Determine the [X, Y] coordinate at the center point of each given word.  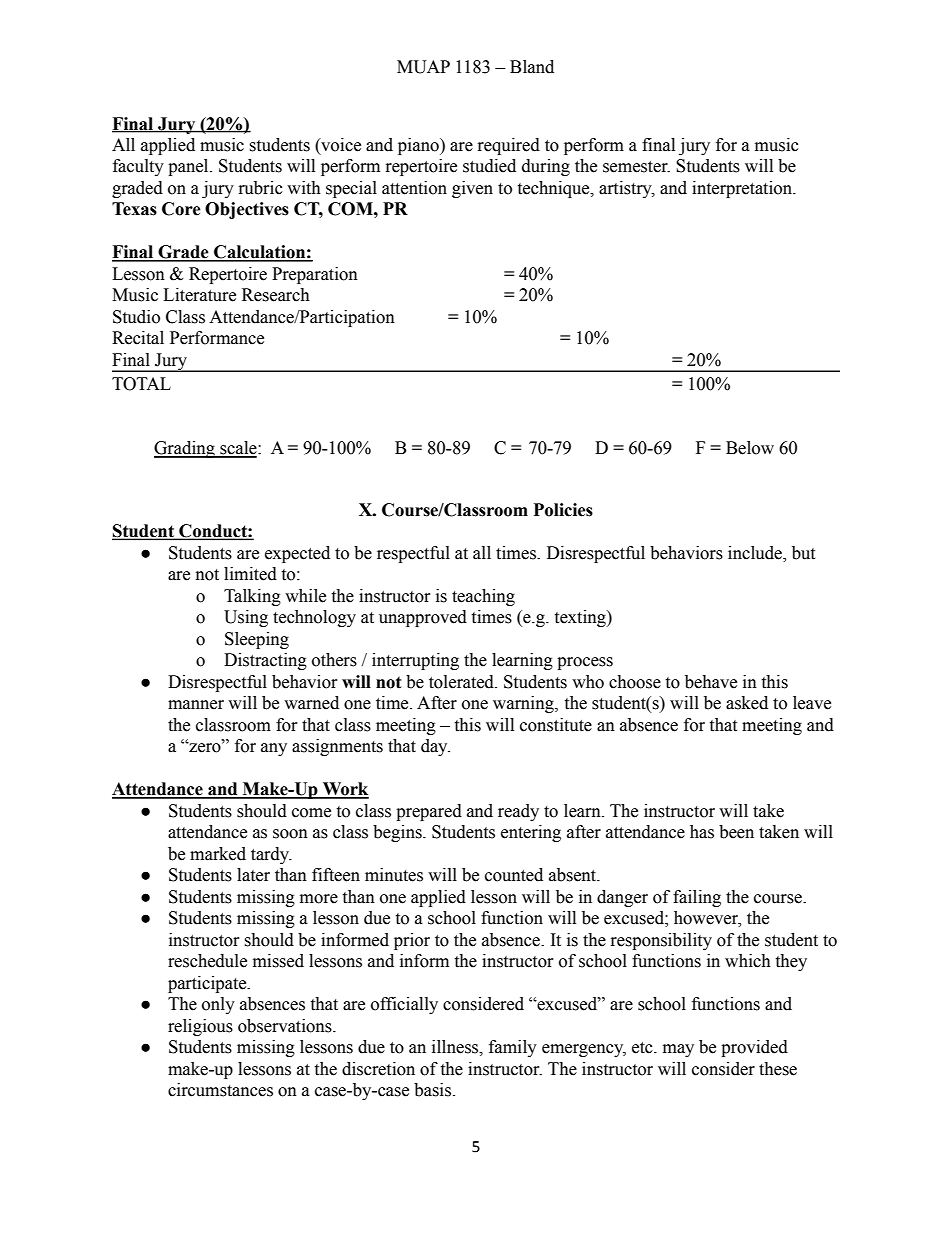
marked [218, 854]
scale [238, 449]
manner [196, 705]
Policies [563, 510]
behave [711, 682]
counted [514, 875]
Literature [199, 295]
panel [189, 167]
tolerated [462, 682]
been [736, 832]
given [472, 189]
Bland [532, 67]
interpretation [743, 189]
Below [750, 448]
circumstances [220, 1090]
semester [636, 167]
